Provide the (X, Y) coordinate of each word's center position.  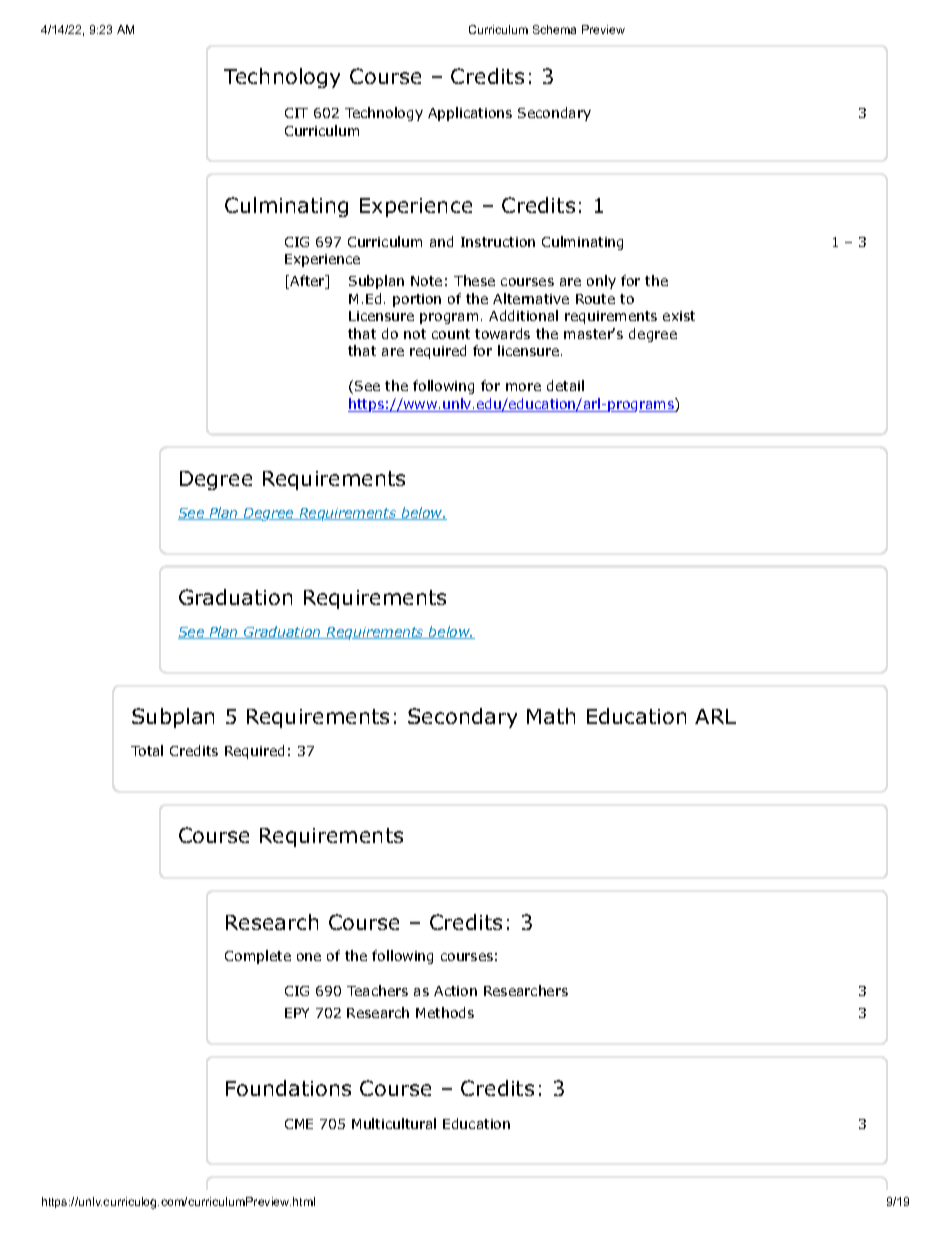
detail (565, 385)
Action (455, 991)
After (307, 282)
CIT (296, 113)
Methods (445, 1012)
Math (551, 716)
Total (147, 750)
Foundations (288, 1088)
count (451, 334)
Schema (554, 29)
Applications (470, 114)
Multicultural (394, 1123)
